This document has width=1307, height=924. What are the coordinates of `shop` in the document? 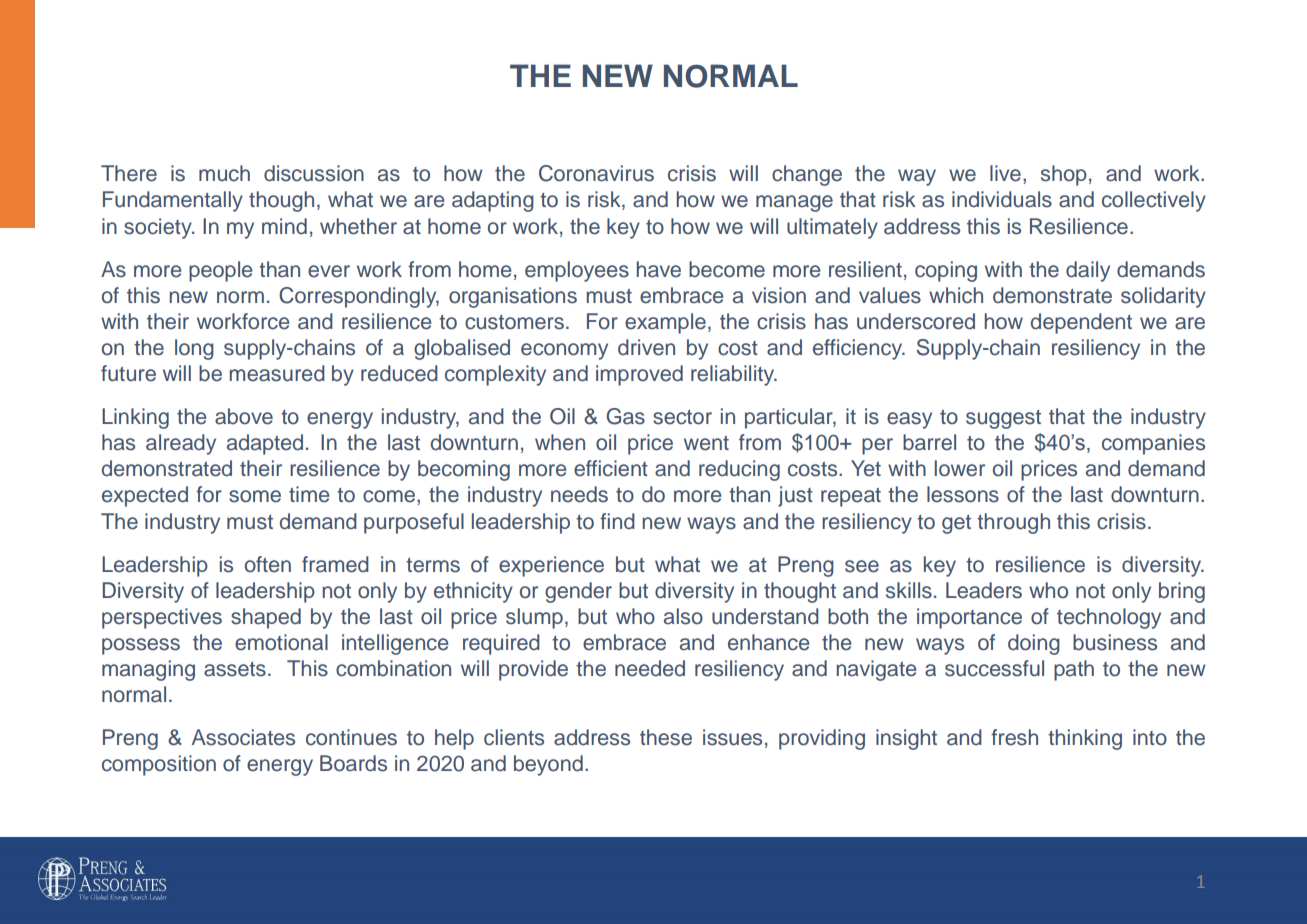 It's located at (1064, 175).
